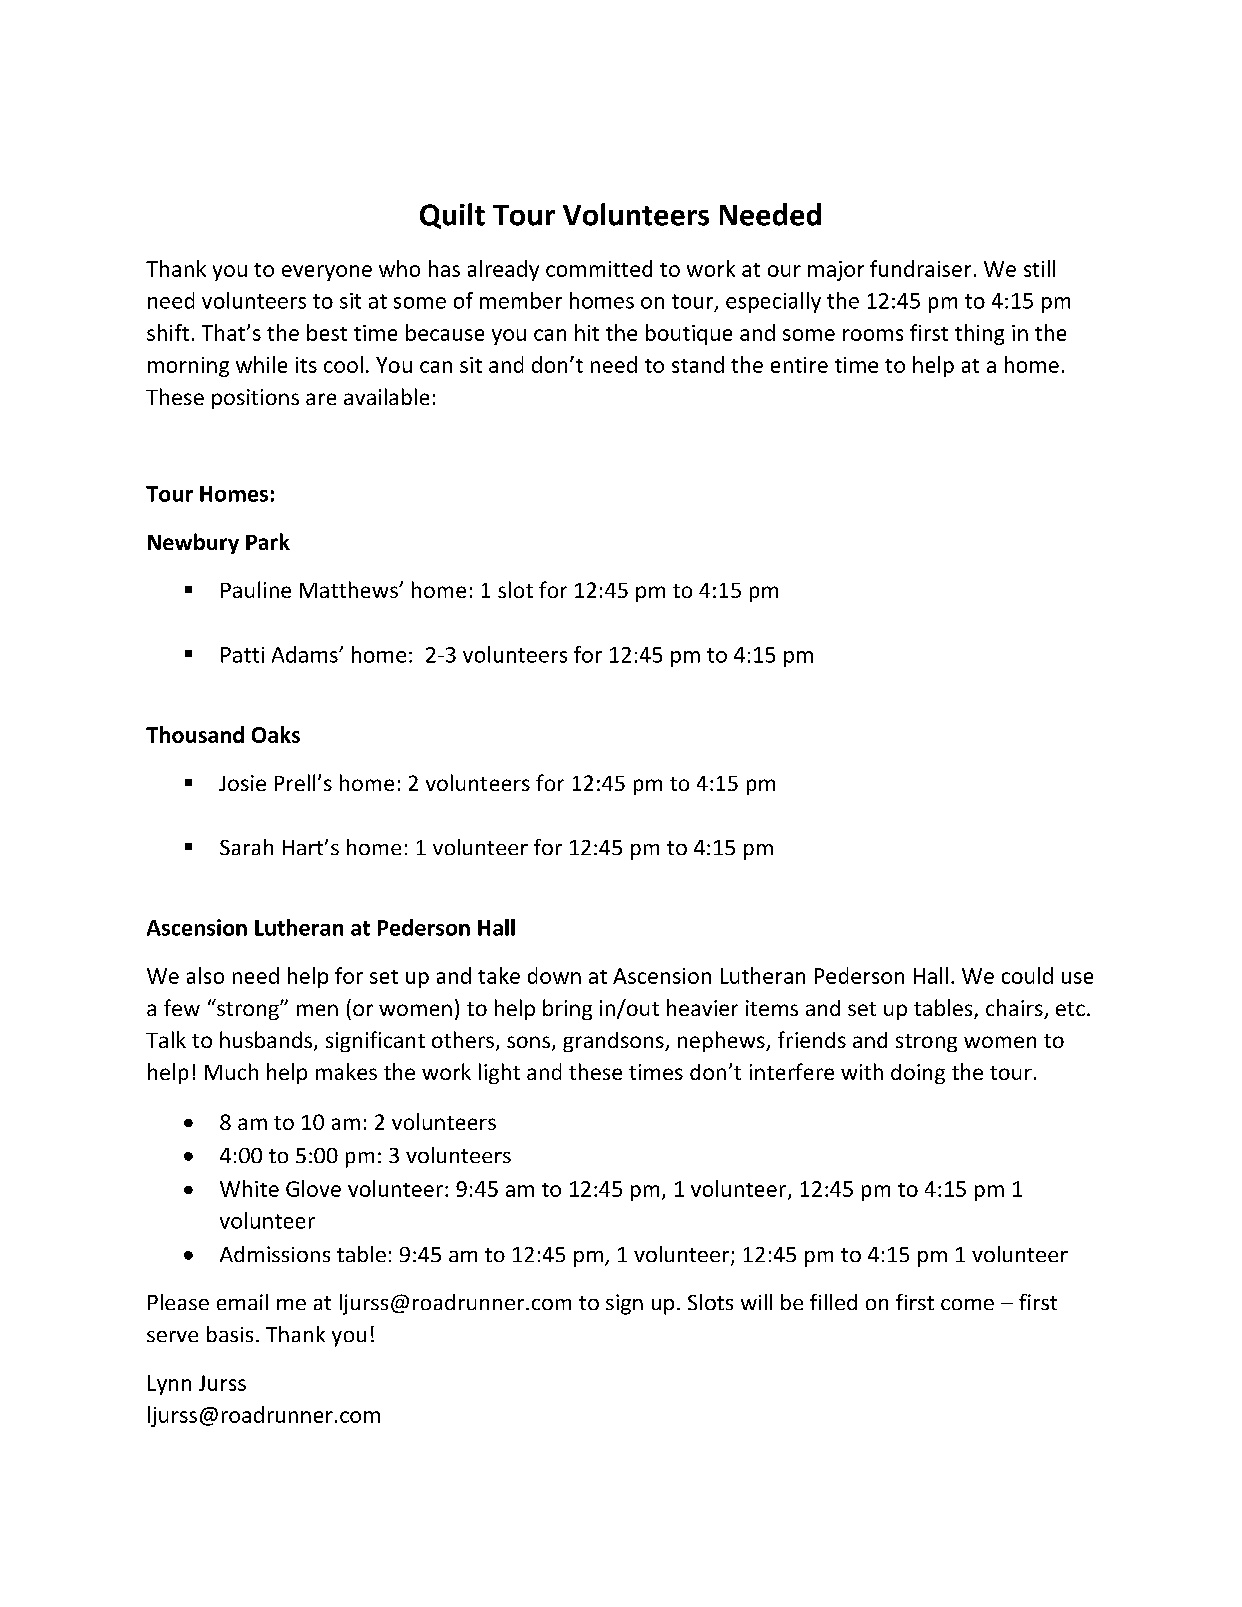 The height and width of the image is (1607, 1242). I want to click on everyone, so click(327, 273).
